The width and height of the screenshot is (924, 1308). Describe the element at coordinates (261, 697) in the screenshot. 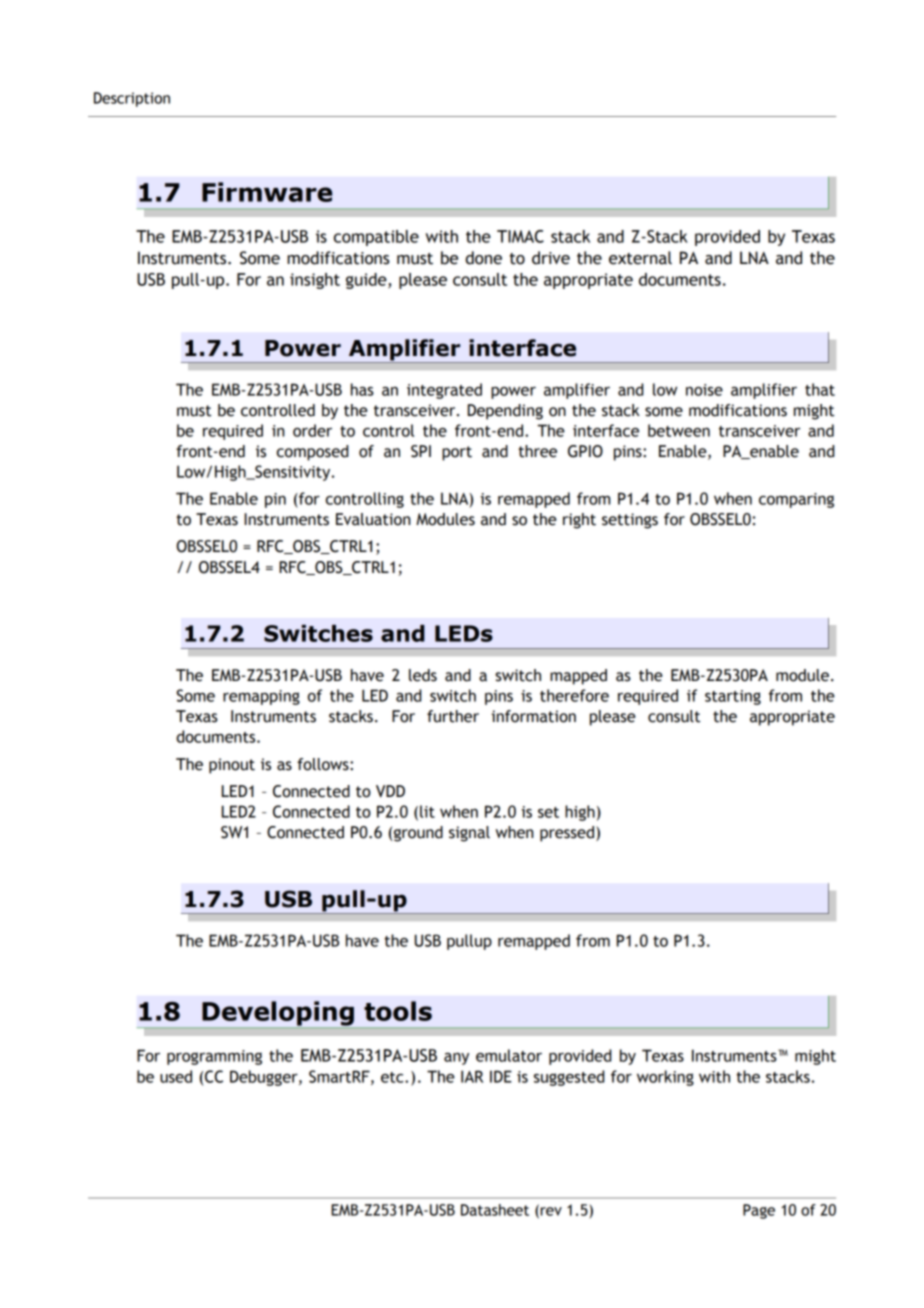

I see `remapping` at that location.
